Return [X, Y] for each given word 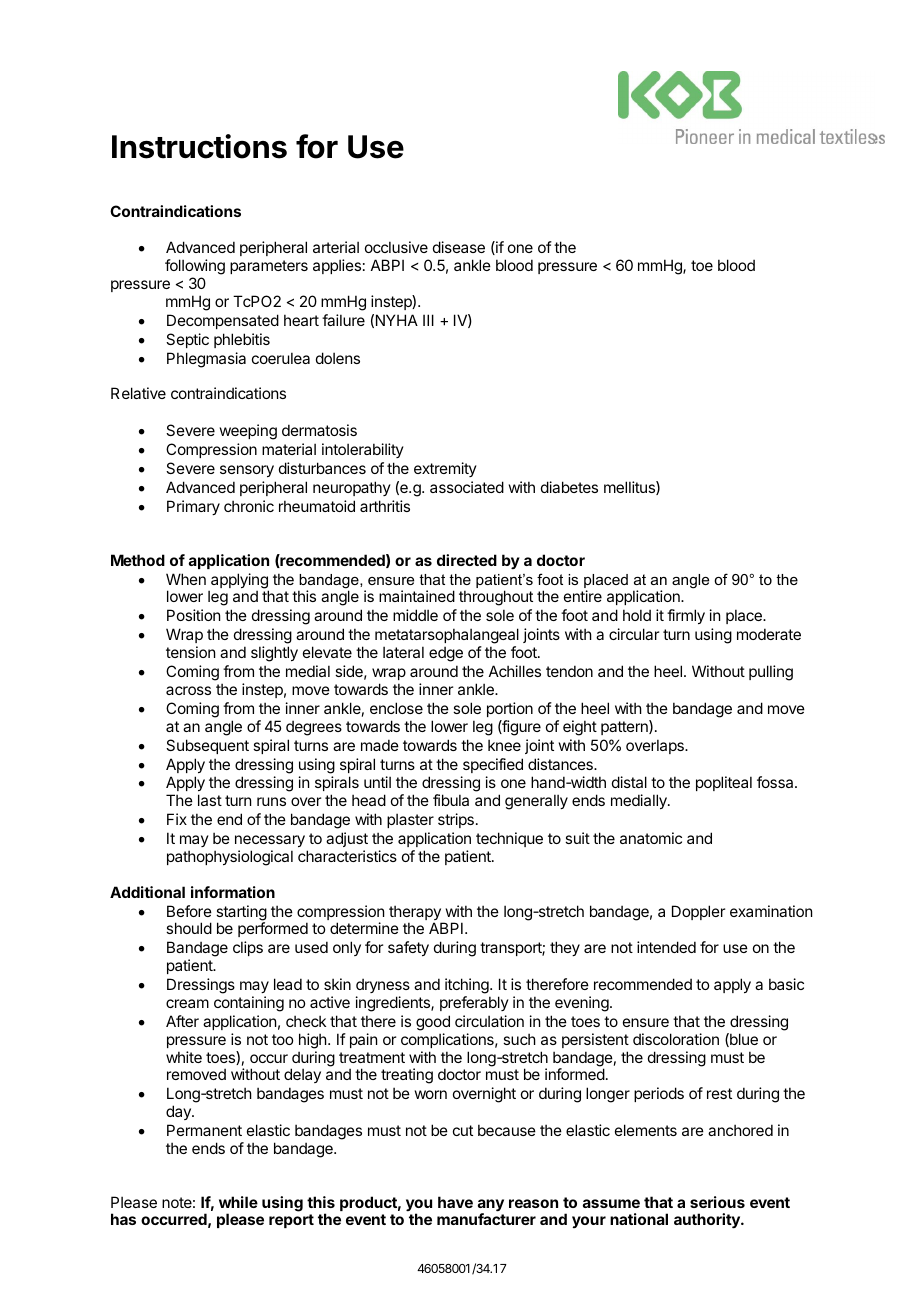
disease [459, 247]
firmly [686, 616]
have [455, 1202]
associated [467, 487]
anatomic [651, 838]
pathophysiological [230, 858]
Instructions [199, 146]
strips [456, 820]
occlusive [396, 247]
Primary [193, 507]
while [238, 1202]
